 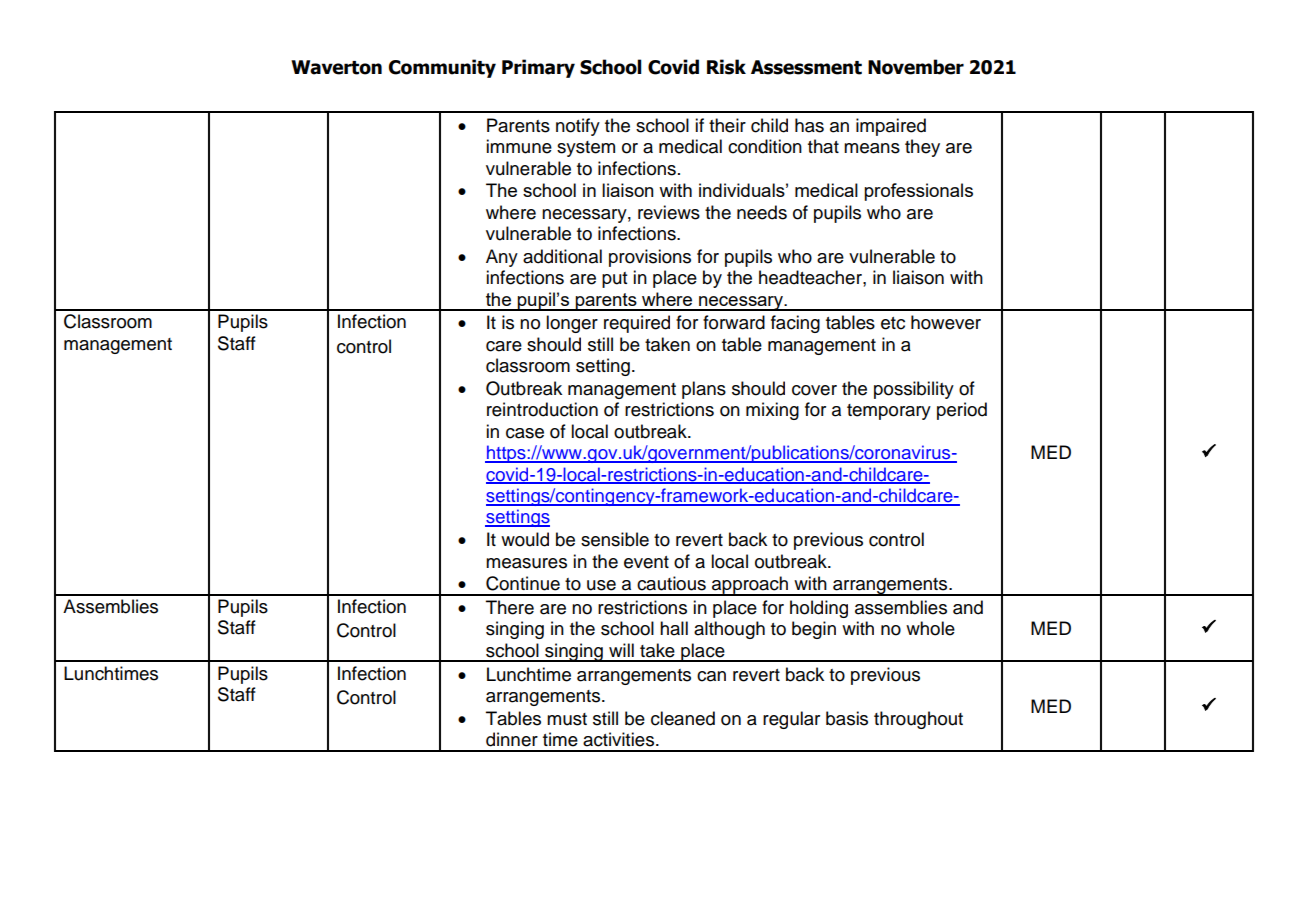 What do you see at coordinates (526, 563) in the image?
I see `measures` at bounding box center [526, 563].
